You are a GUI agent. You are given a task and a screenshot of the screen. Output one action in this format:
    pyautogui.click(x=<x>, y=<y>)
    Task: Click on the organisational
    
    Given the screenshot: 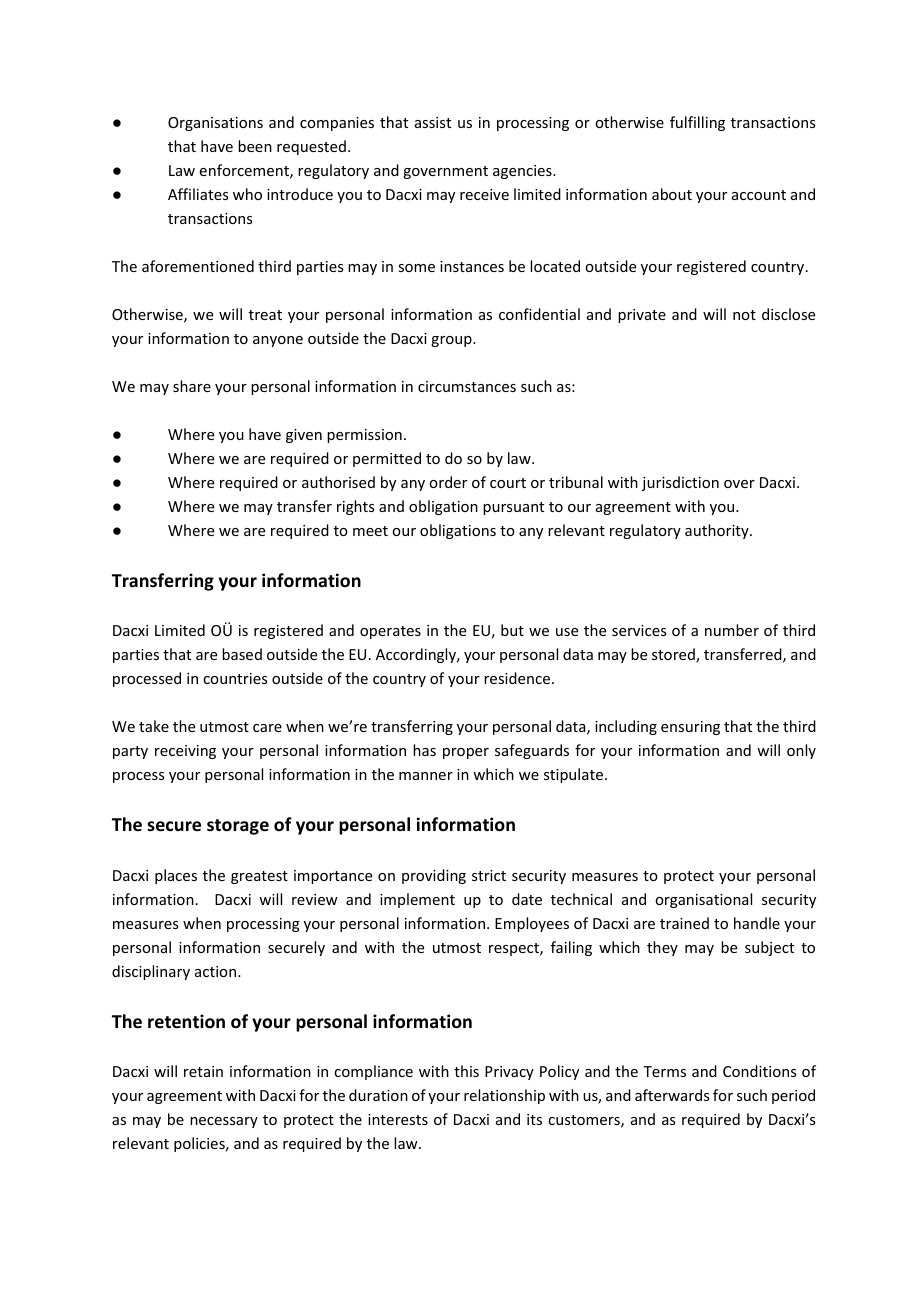 What is the action you would take?
    pyautogui.click(x=703, y=900)
